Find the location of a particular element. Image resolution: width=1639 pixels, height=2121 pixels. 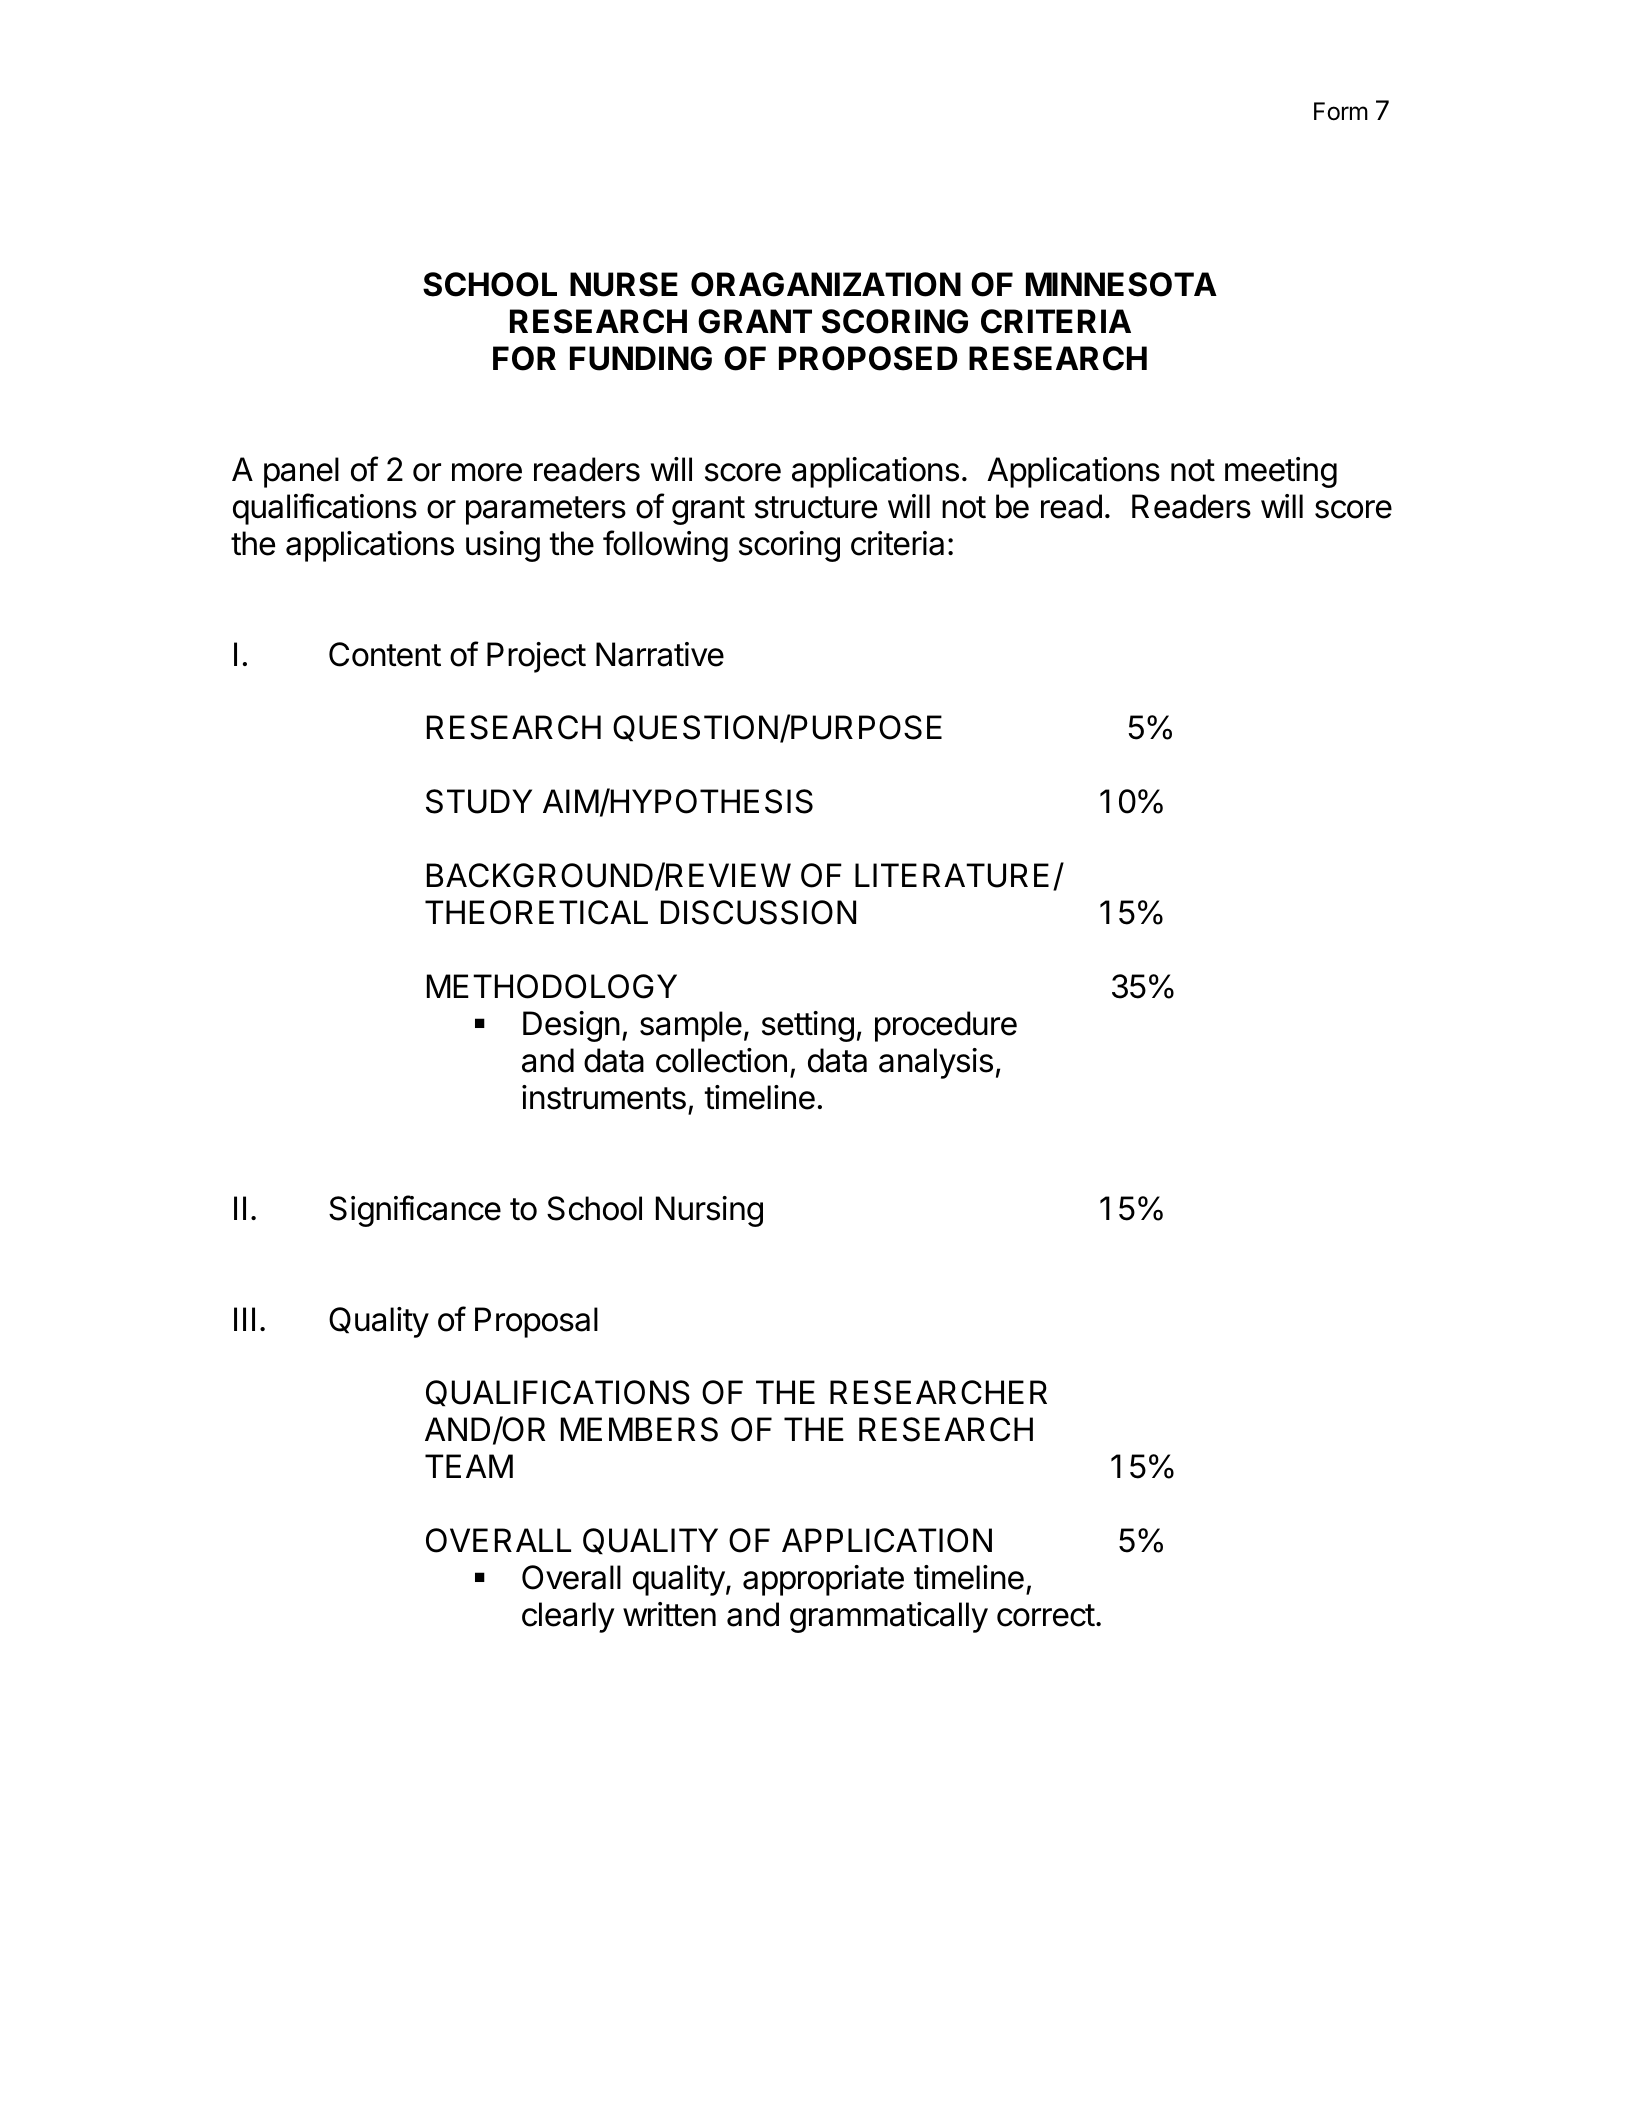

TEAM is located at coordinates (469, 1466).
